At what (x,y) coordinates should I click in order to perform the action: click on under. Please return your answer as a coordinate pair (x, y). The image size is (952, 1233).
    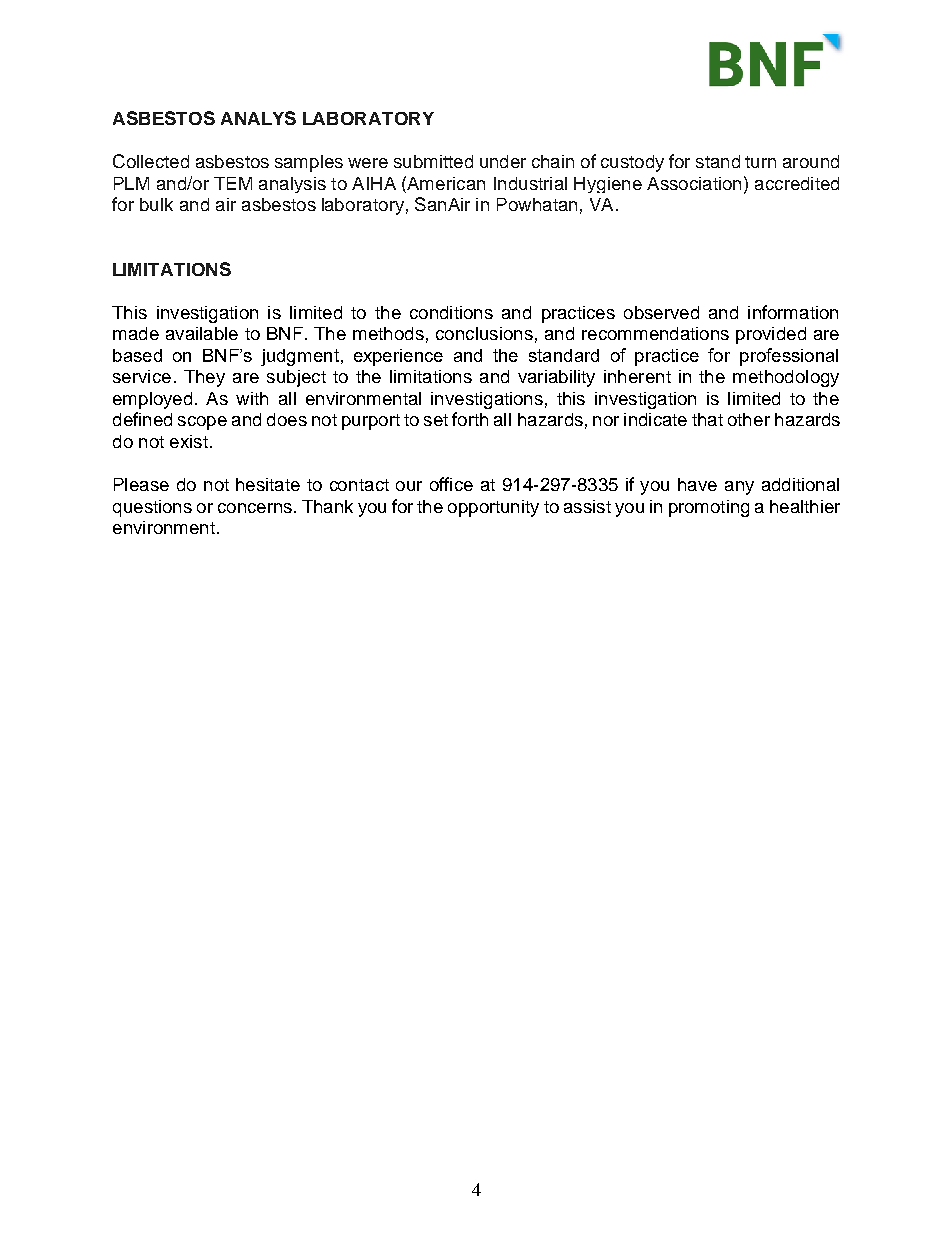
    Looking at the image, I should click on (503, 161).
